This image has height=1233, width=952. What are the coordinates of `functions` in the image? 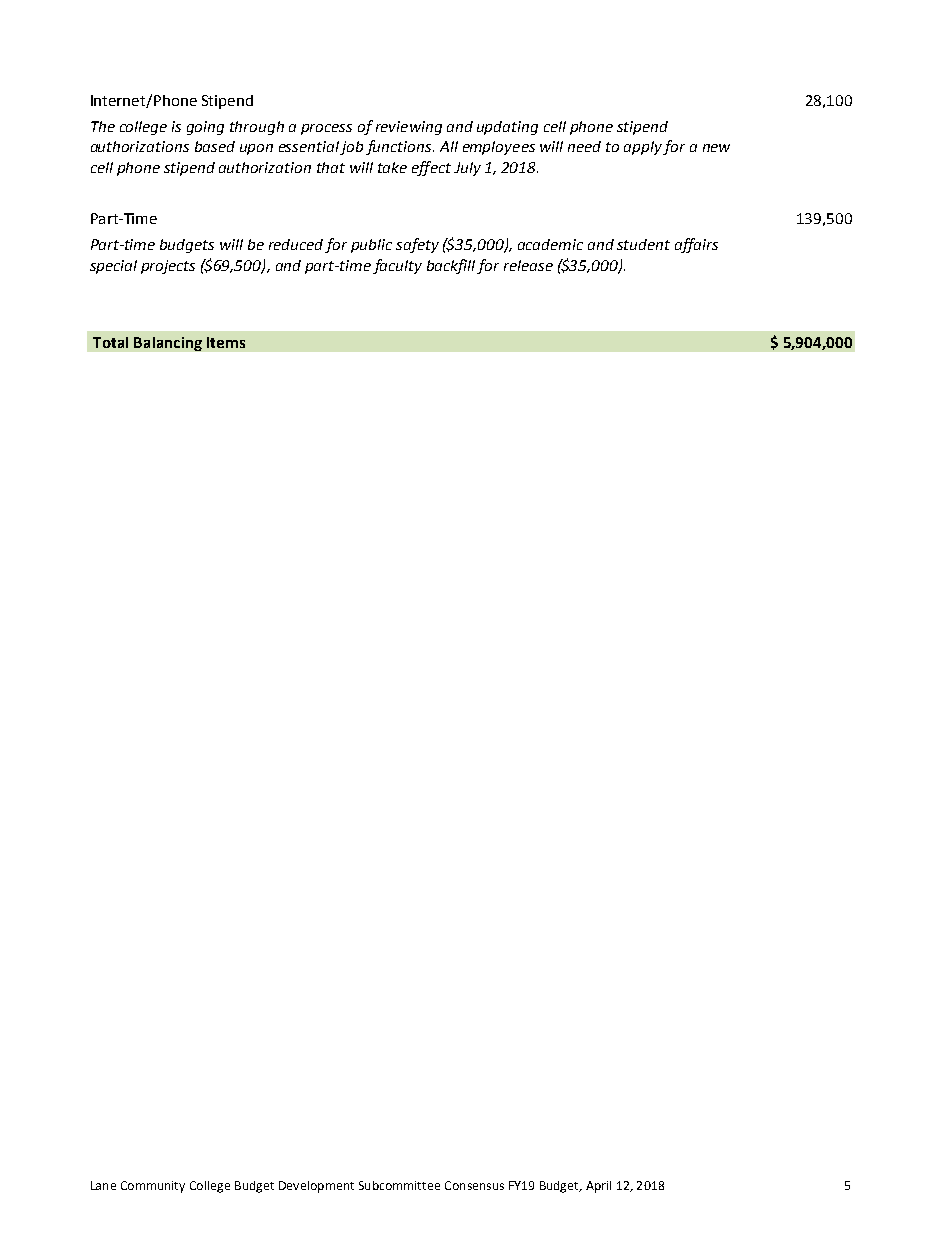 It's located at (400, 147).
